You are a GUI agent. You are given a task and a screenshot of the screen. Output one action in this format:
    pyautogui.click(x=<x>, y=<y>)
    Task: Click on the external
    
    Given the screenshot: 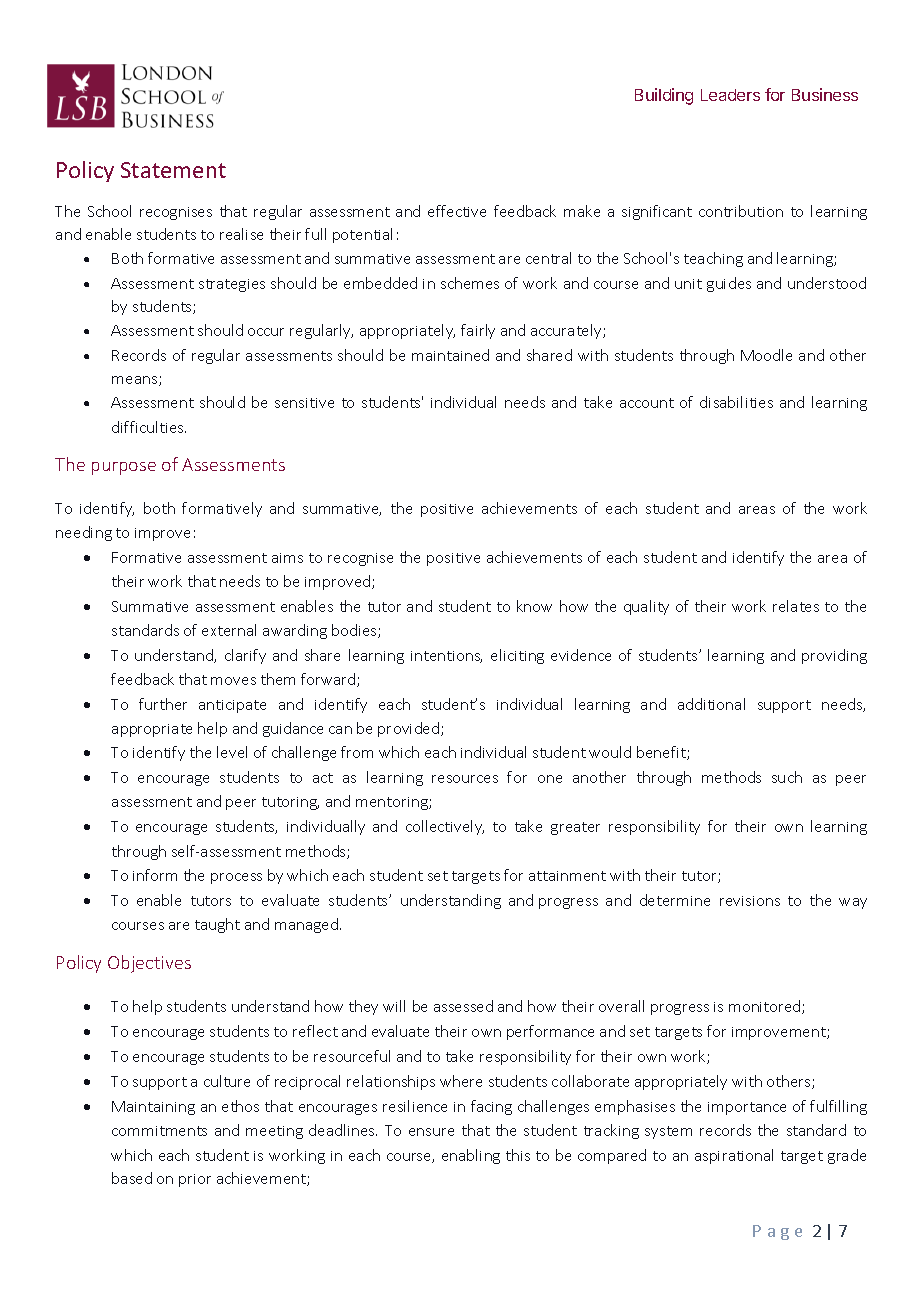 What is the action you would take?
    pyautogui.click(x=229, y=630)
